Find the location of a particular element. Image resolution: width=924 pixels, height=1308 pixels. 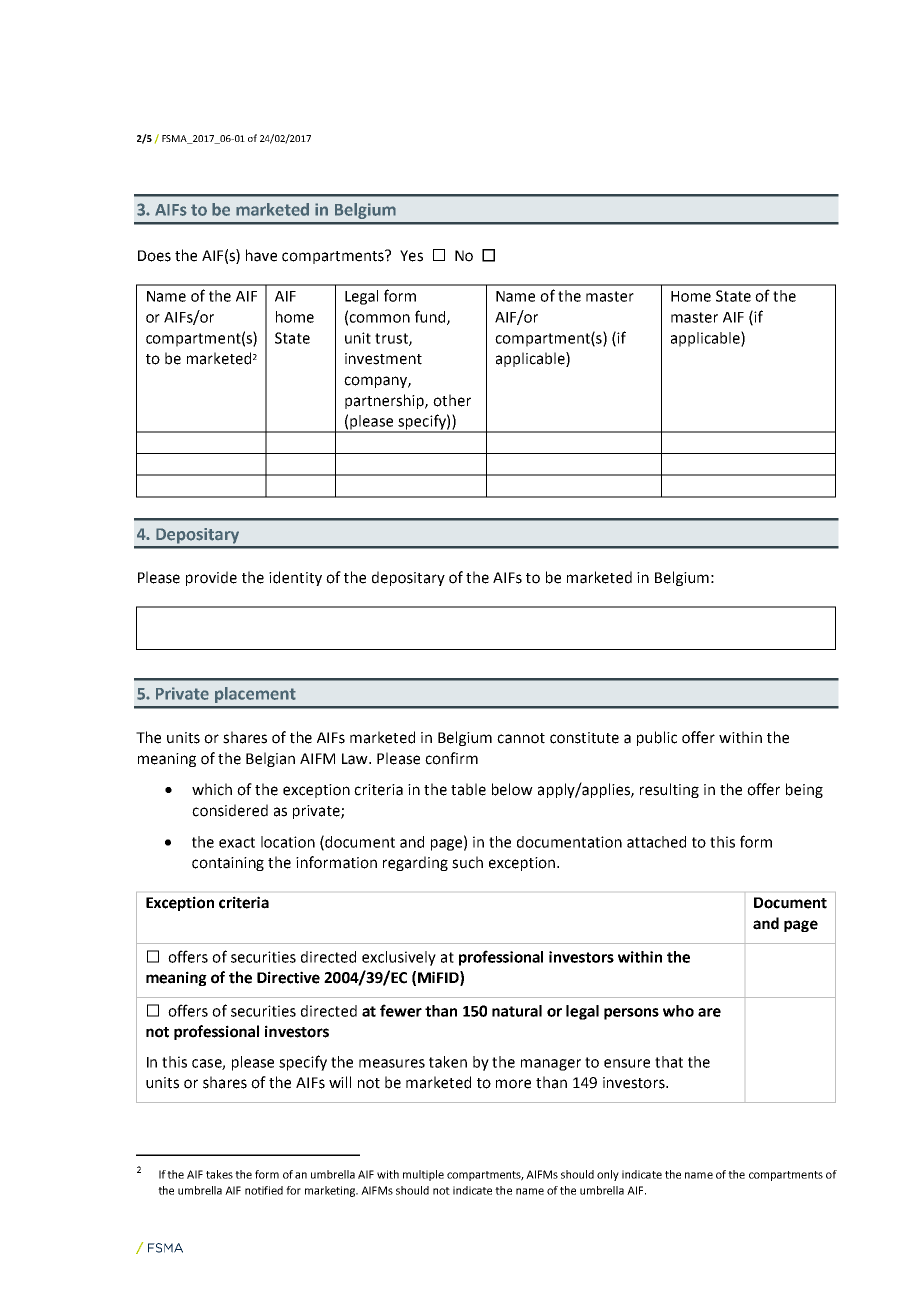

cannot is located at coordinates (521, 738).
